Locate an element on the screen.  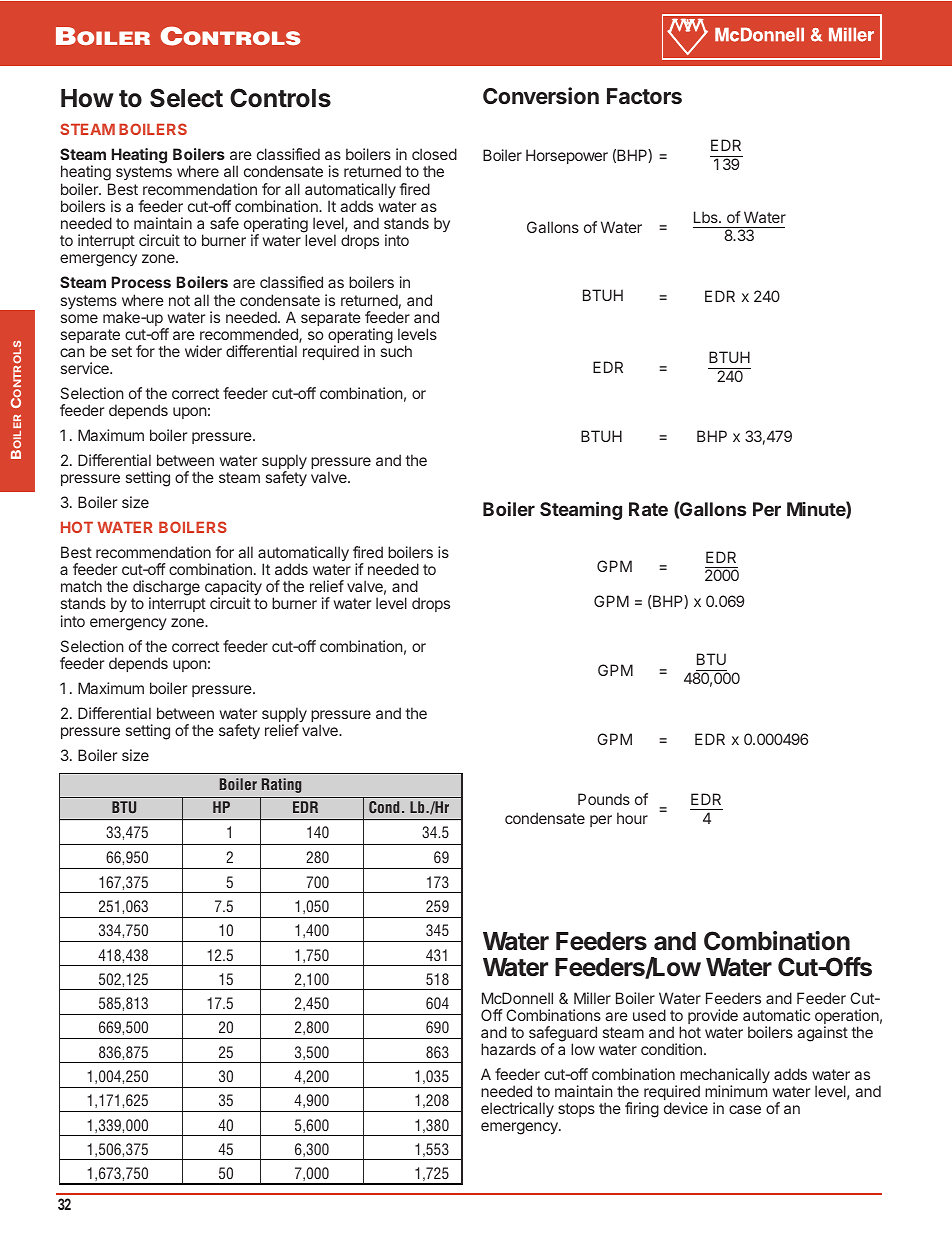
electrically is located at coordinates (517, 1109).
